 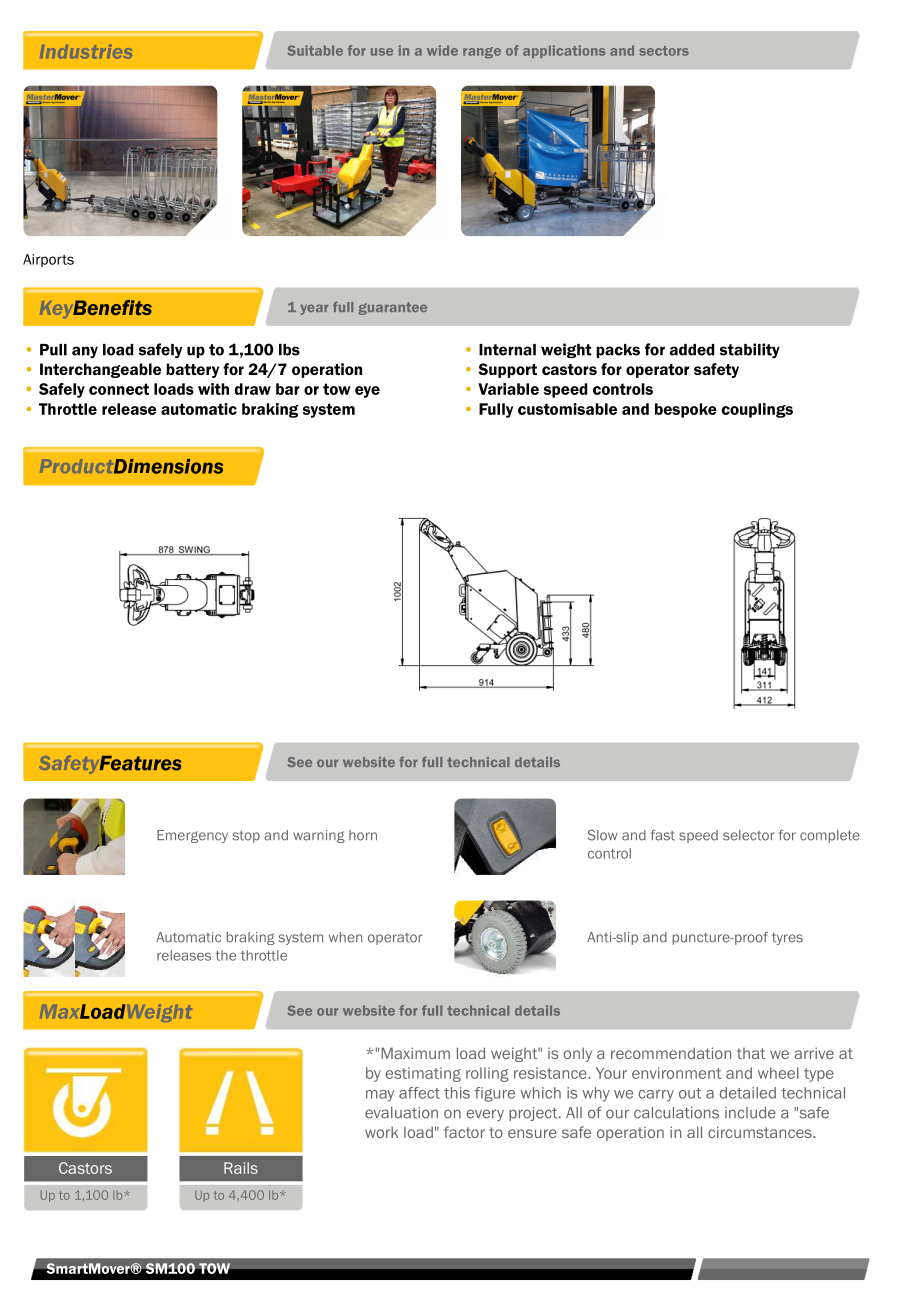 What do you see at coordinates (119, 389) in the screenshot?
I see `connect` at bounding box center [119, 389].
